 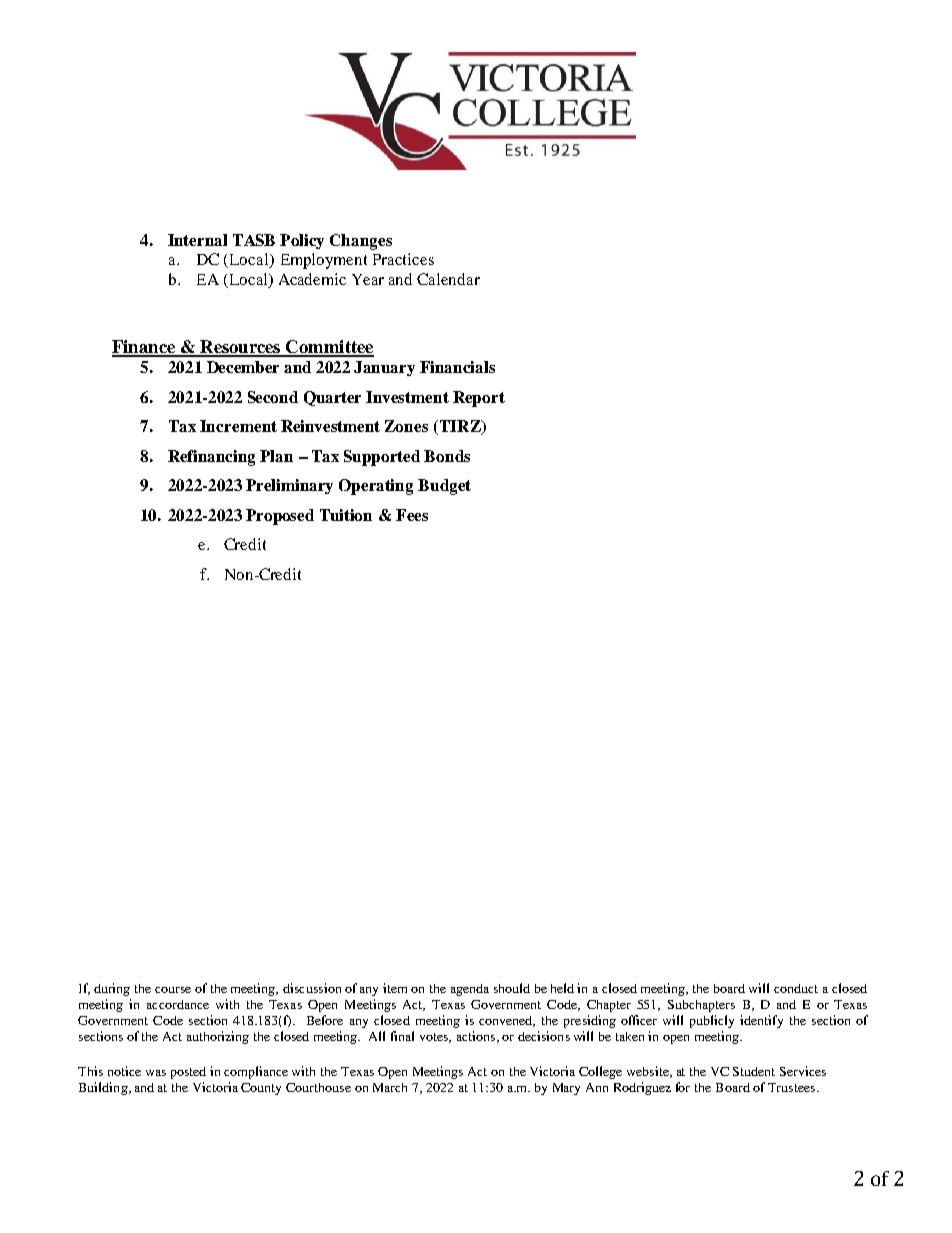 What do you see at coordinates (457, 367) in the screenshot?
I see `Financials` at bounding box center [457, 367].
